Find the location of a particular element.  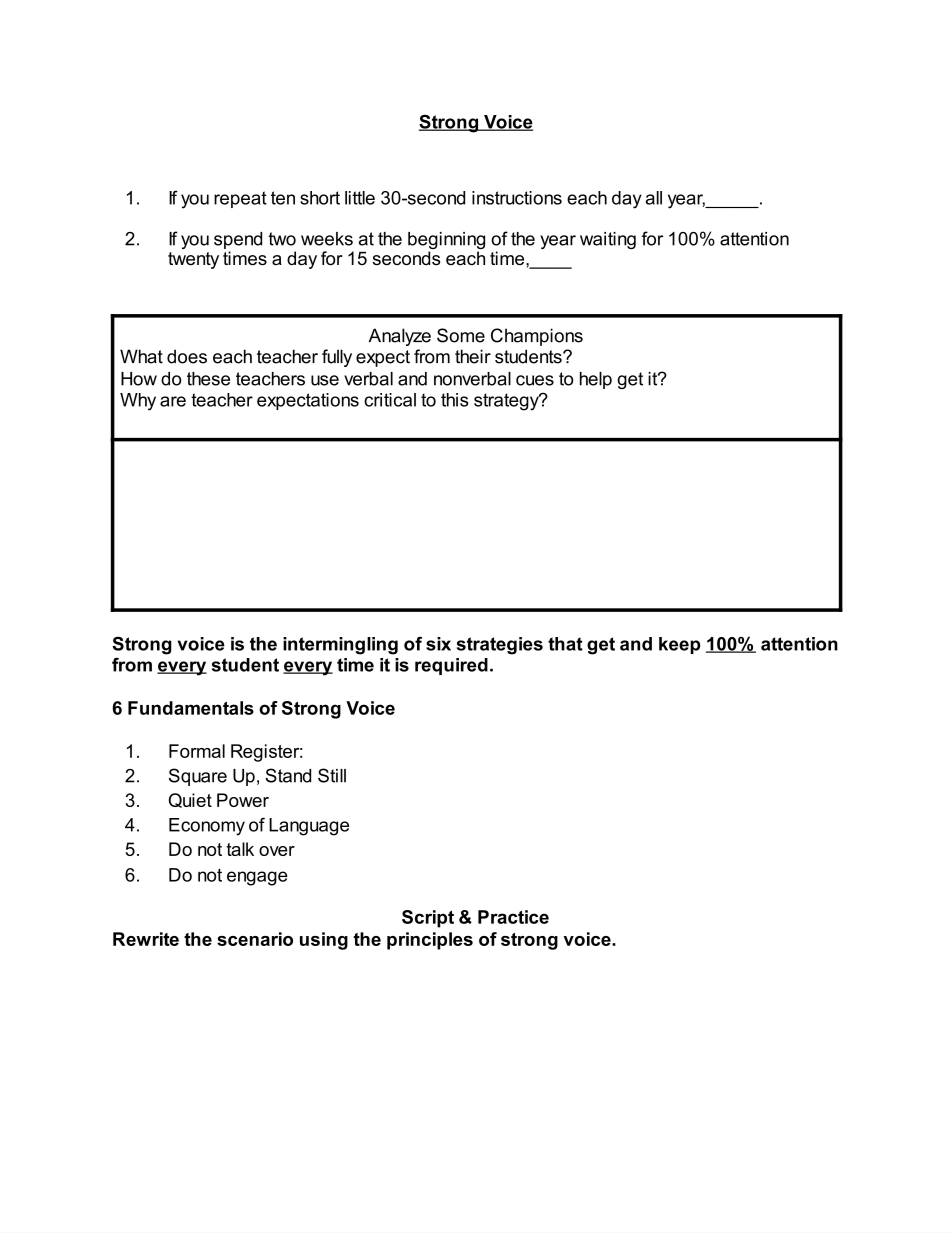

does is located at coordinates (187, 356).
